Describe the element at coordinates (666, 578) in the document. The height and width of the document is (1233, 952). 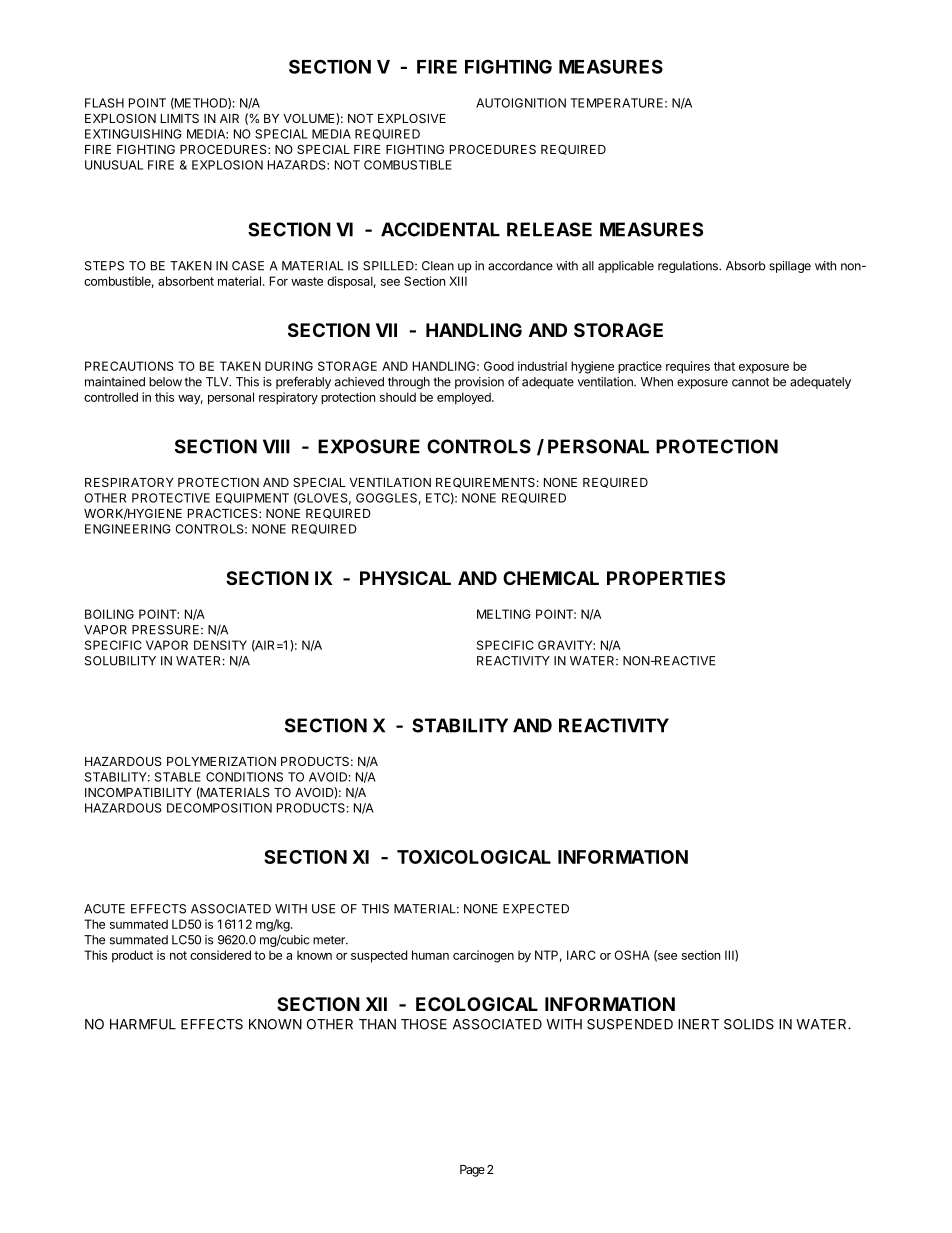
I see `PROPERTIES` at that location.
